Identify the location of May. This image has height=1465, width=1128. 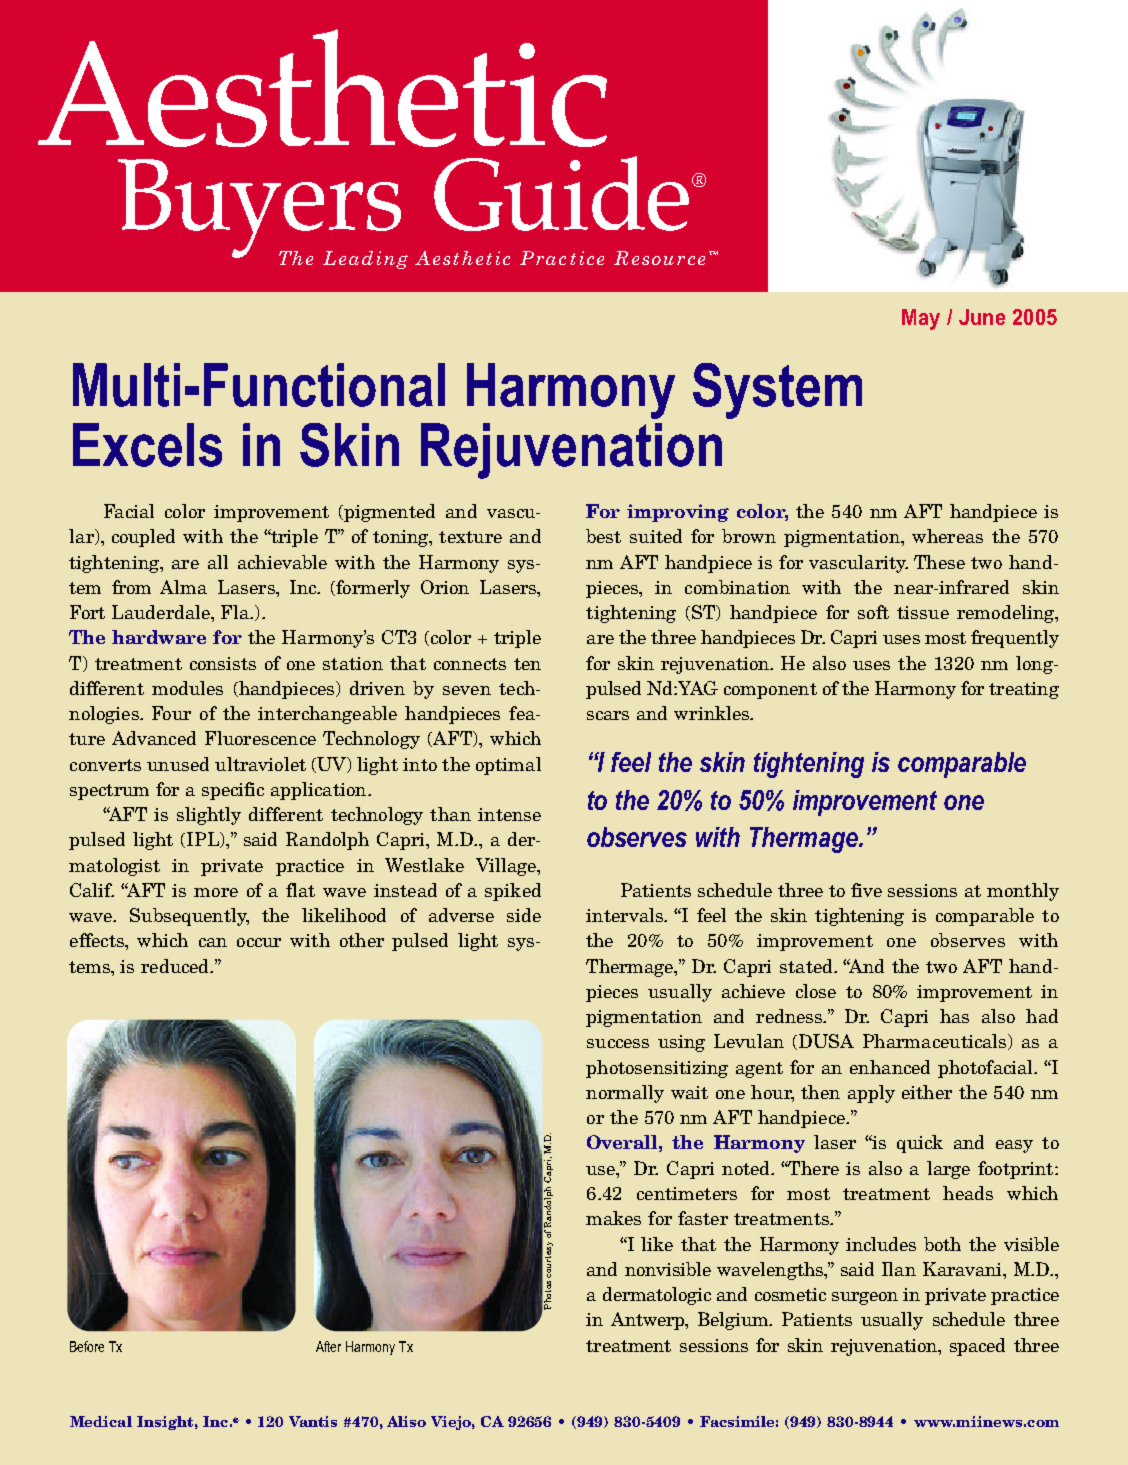
(921, 319).
